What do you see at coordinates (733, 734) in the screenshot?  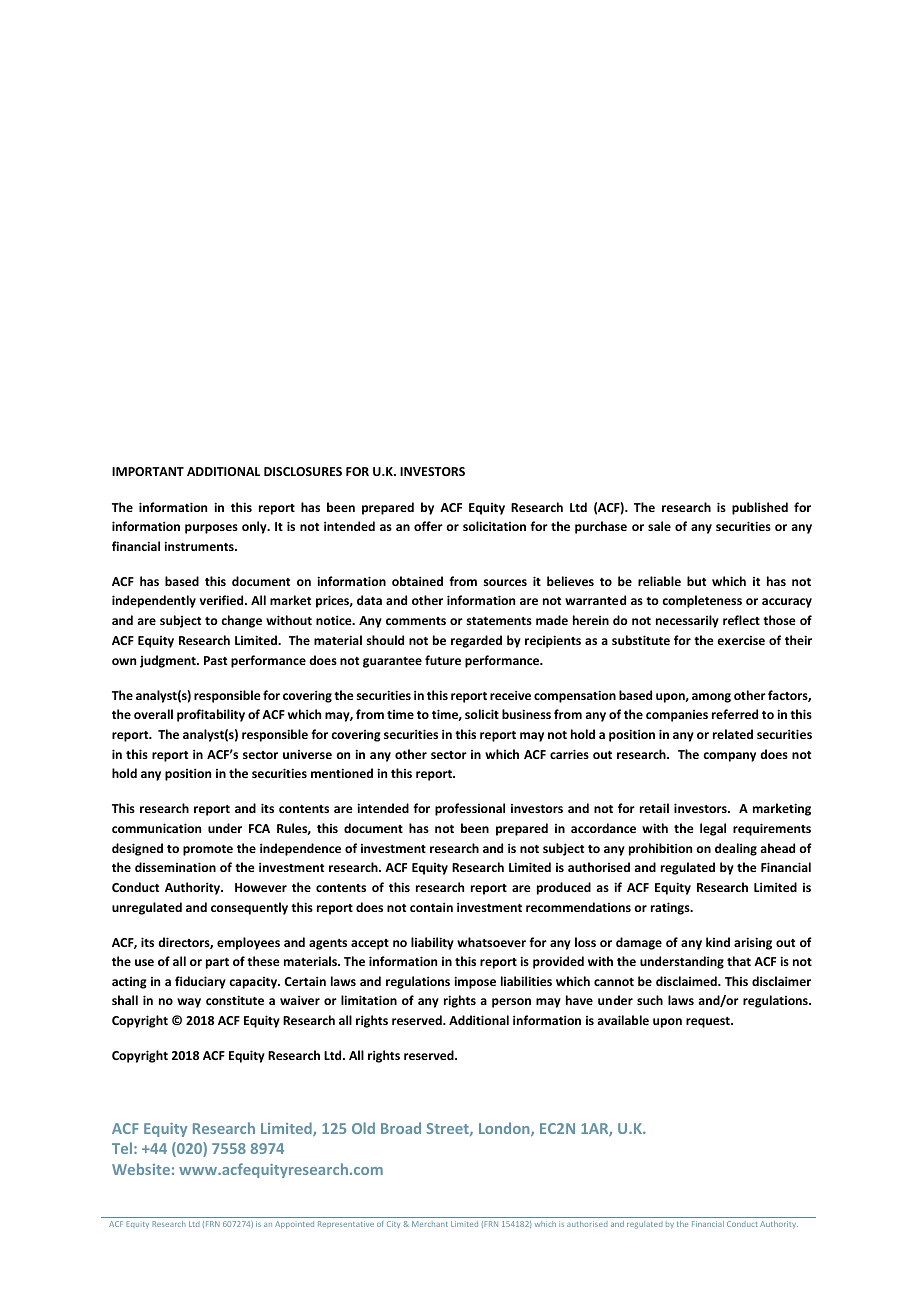 I see `related` at bounding box center [733, 734].
